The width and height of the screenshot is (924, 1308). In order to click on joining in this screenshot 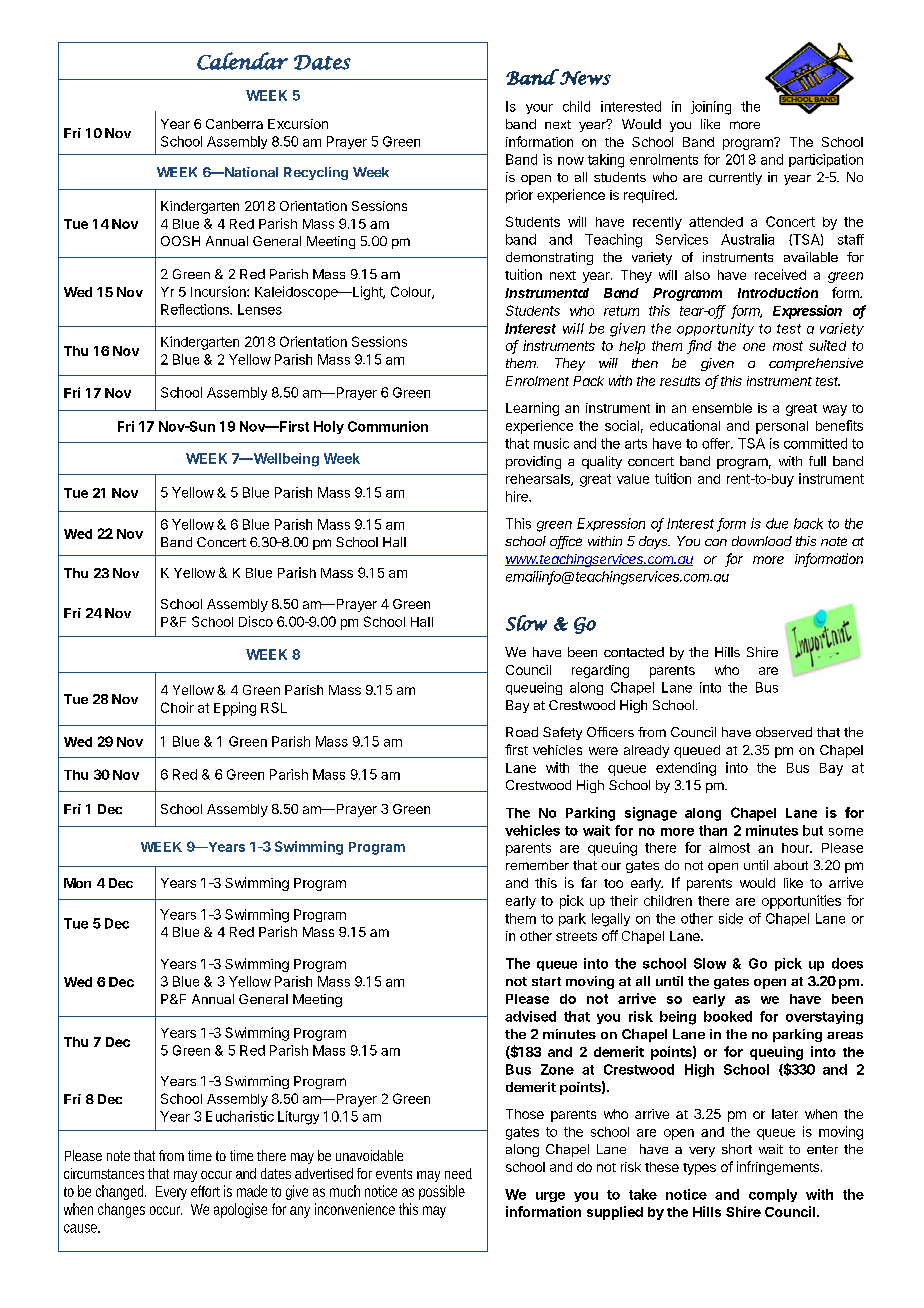, I will do `click(711, 108)`.
